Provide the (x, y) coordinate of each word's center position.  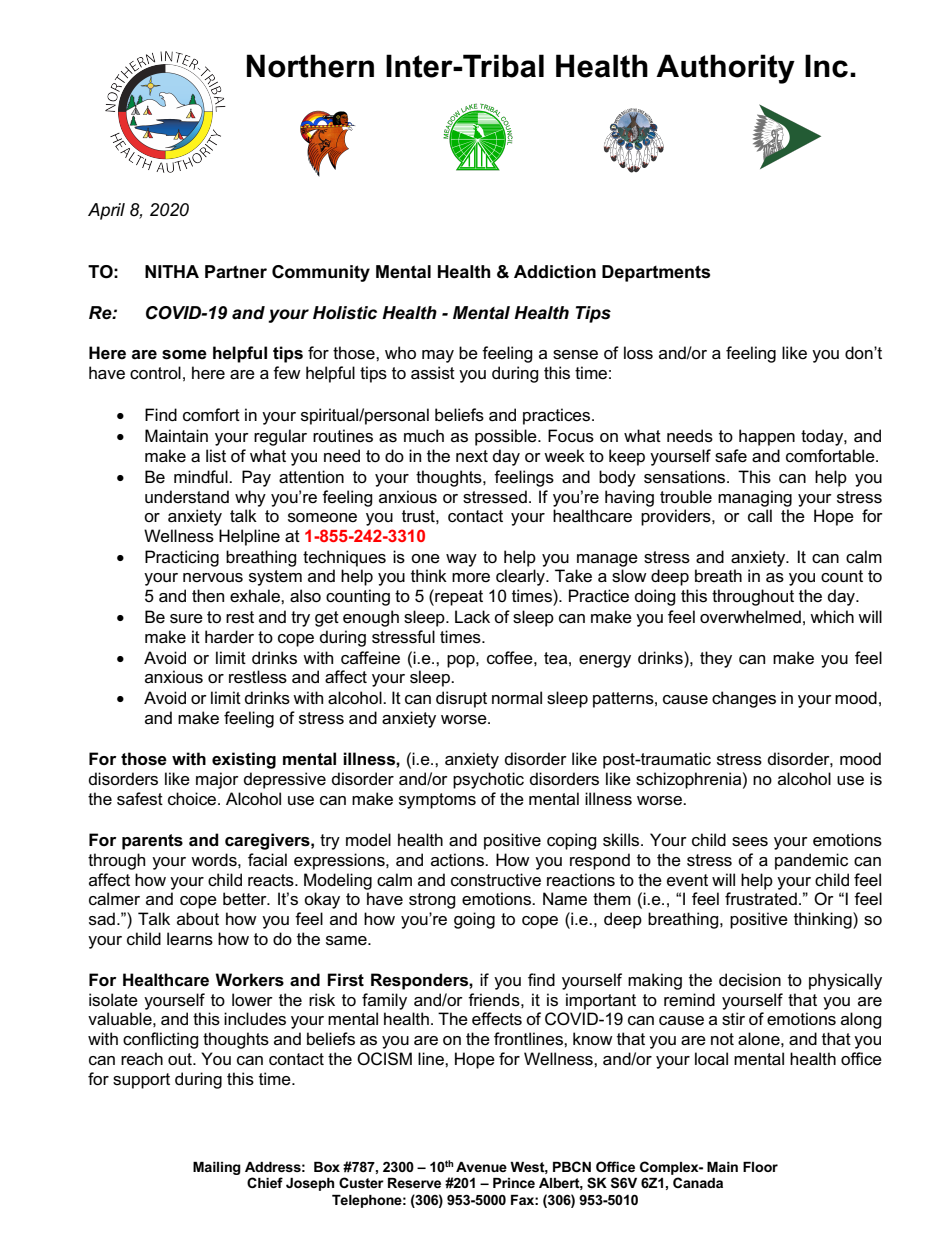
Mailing (217, 1168)
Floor (760, 1167)
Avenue (481, 1167)
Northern (310, 66)
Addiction (555, 272)
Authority (725, 69)
